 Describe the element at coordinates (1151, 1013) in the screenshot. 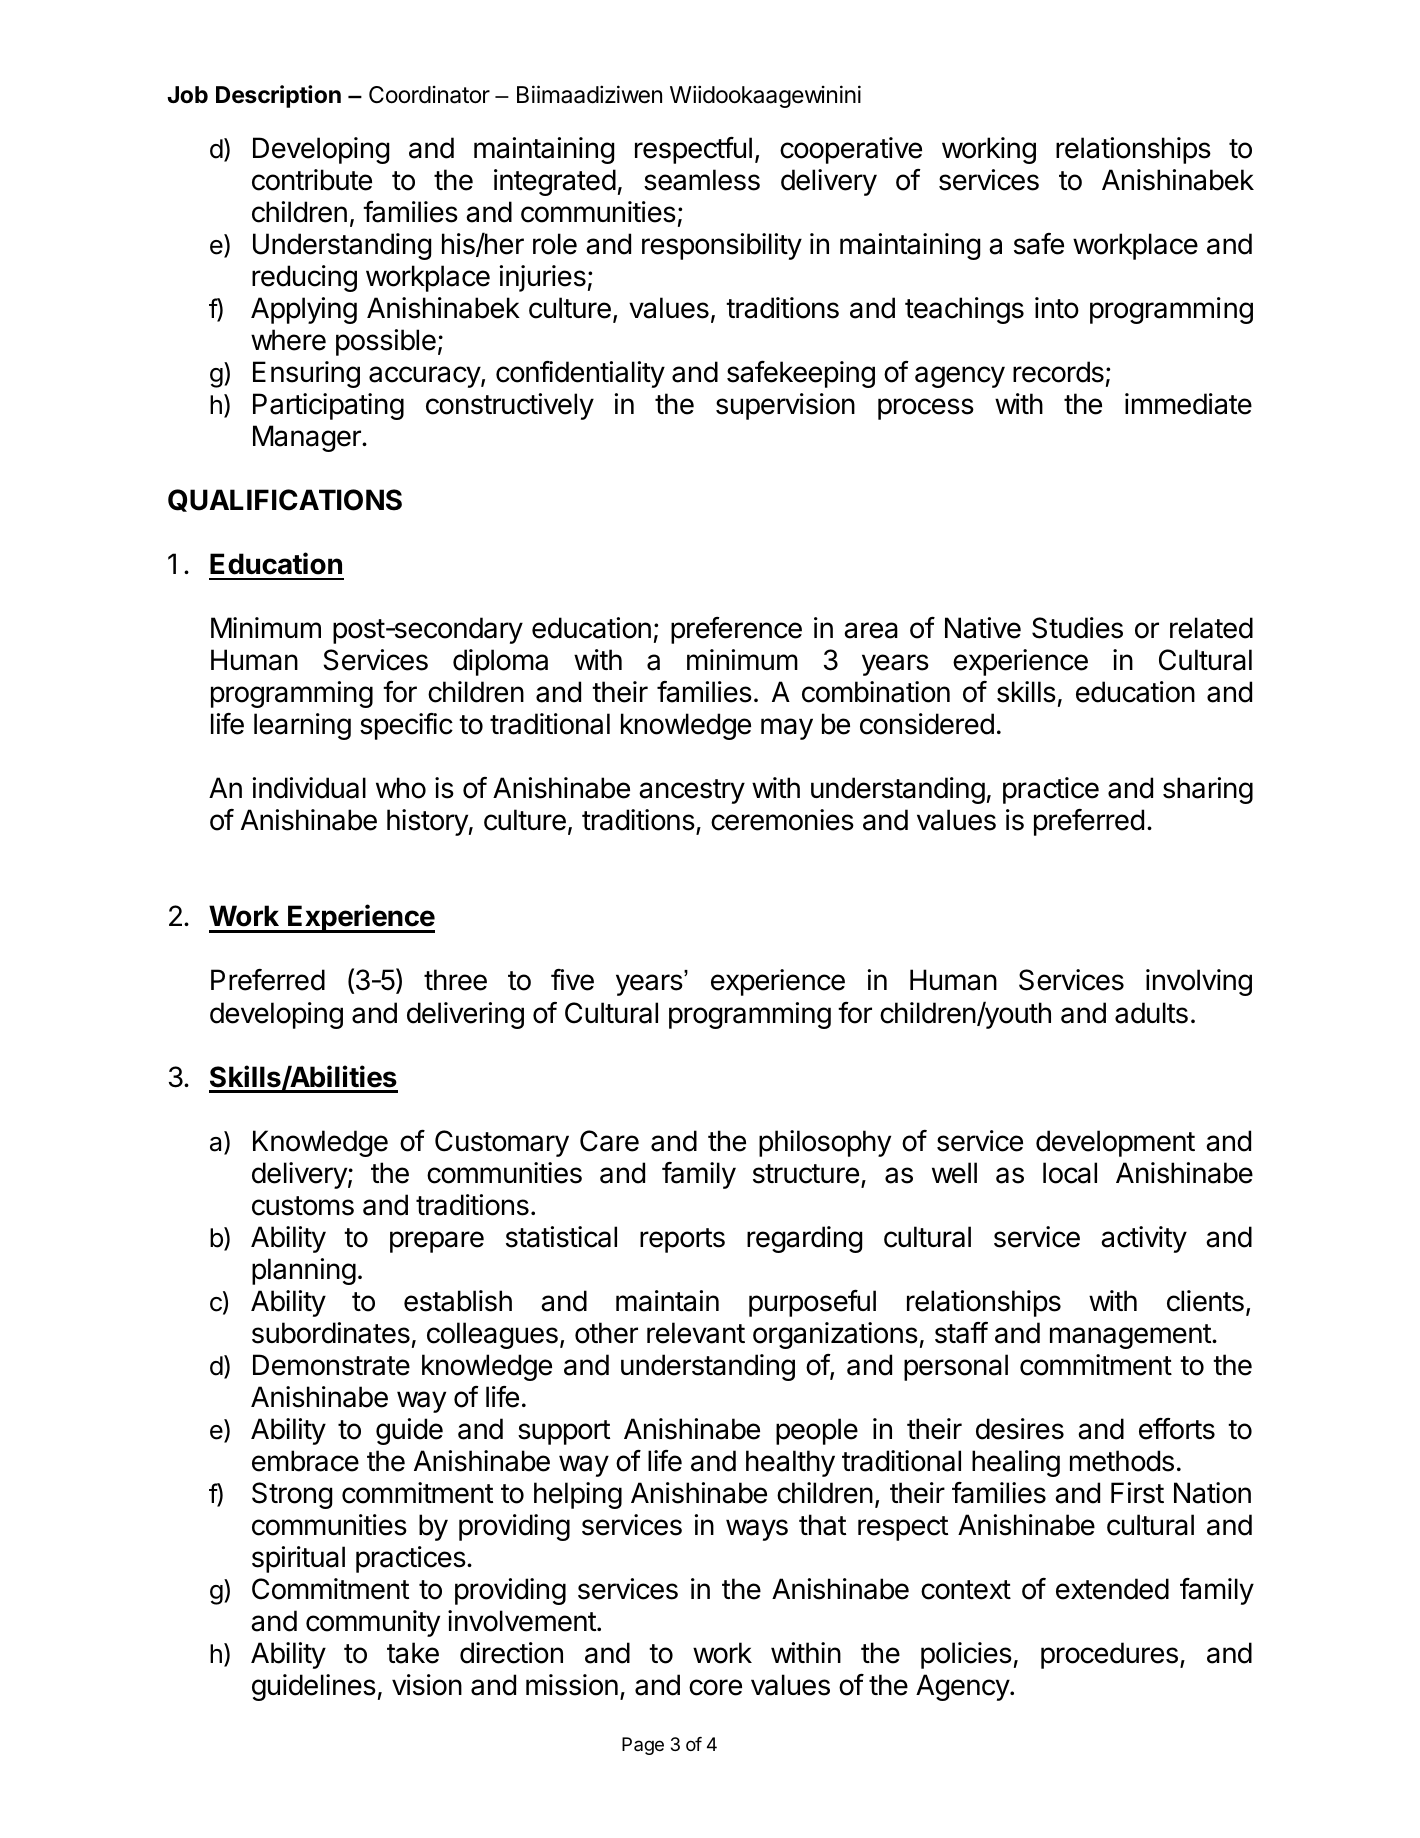

I see `adults` at that location.
